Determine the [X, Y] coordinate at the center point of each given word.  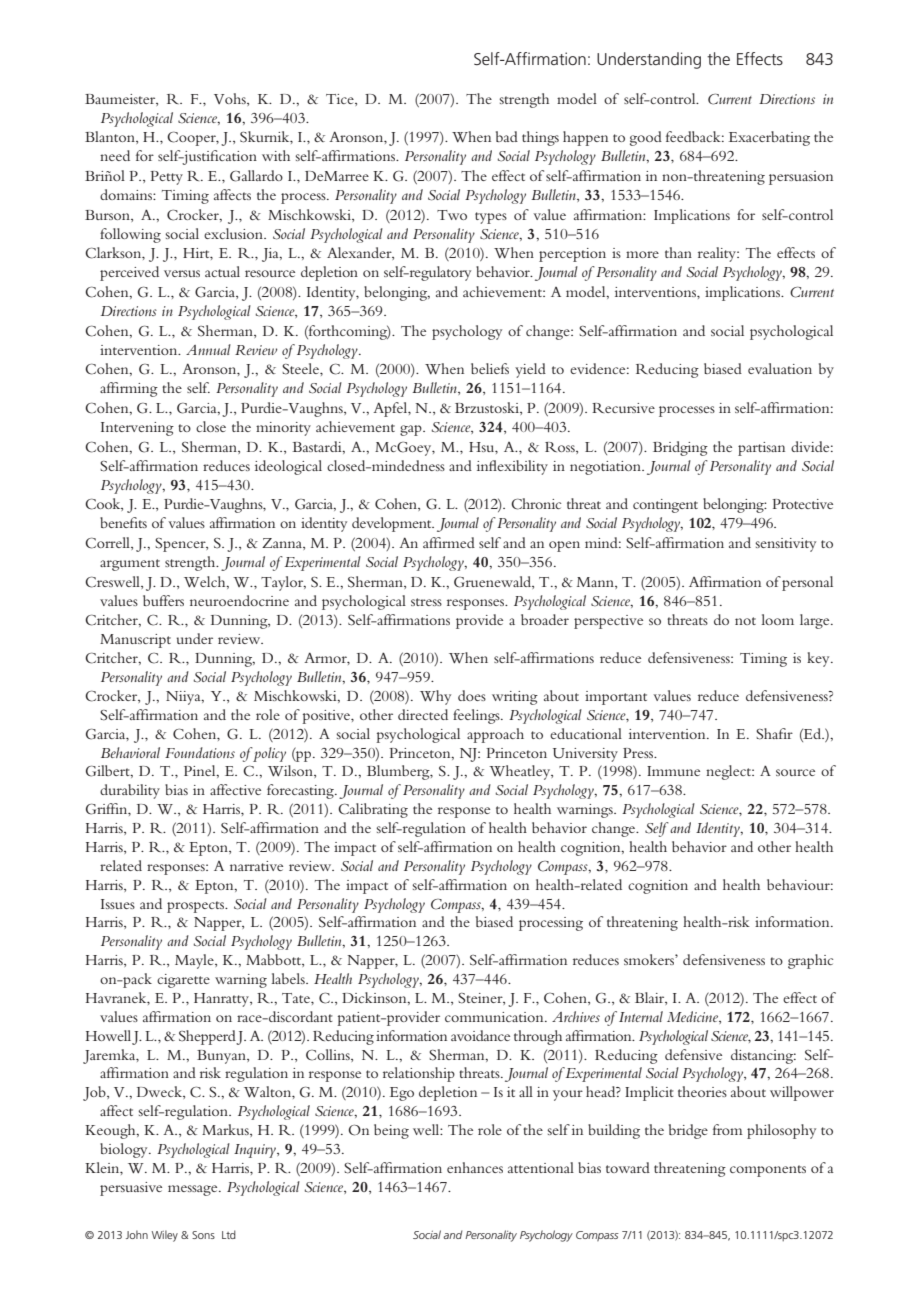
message [194, 1190]
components [768, 1171]
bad [507, 136]
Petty [166, 178]
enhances [475, 1167]
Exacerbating [769, 138]
